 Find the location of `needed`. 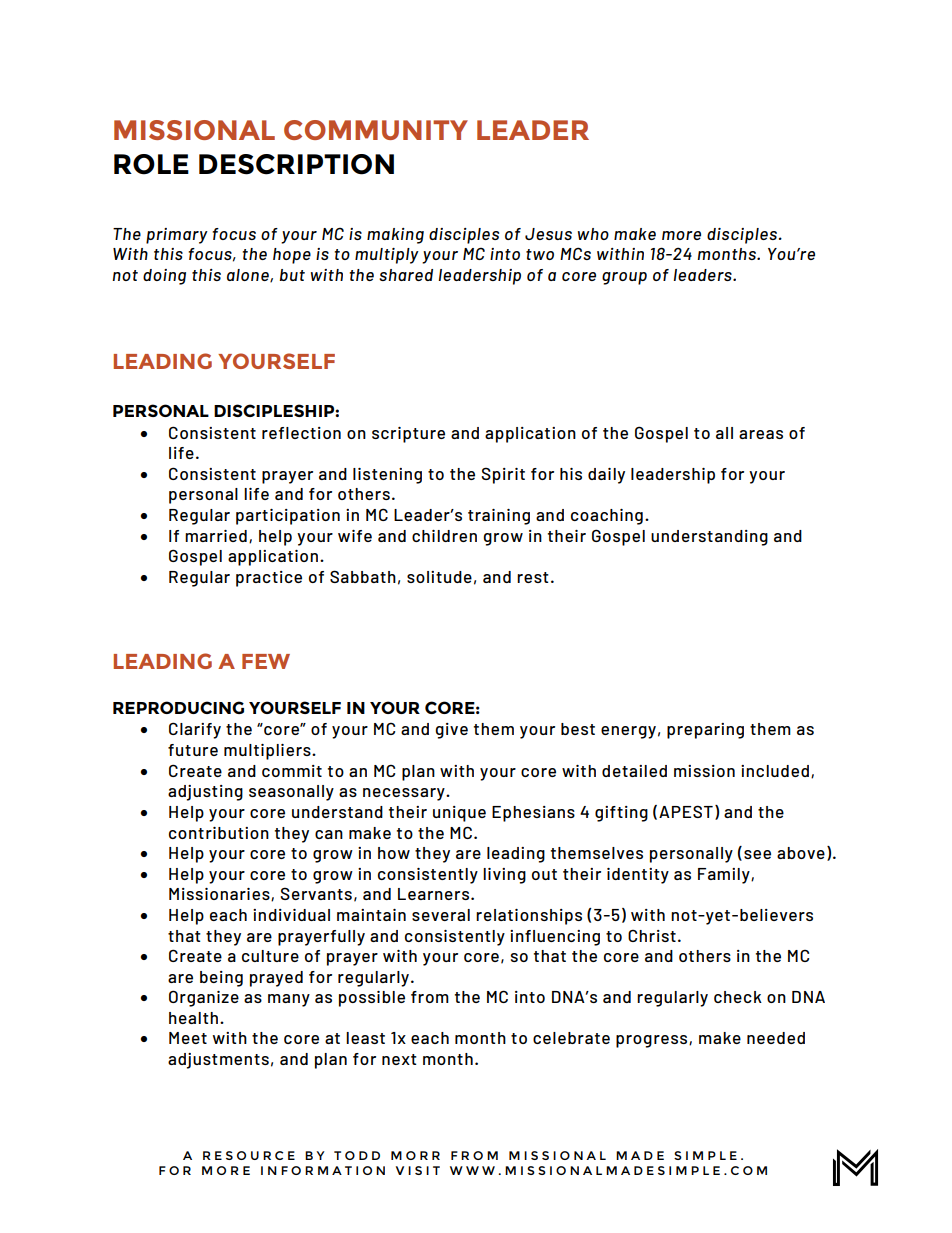

needed is located at coordinates (776, 1038).
